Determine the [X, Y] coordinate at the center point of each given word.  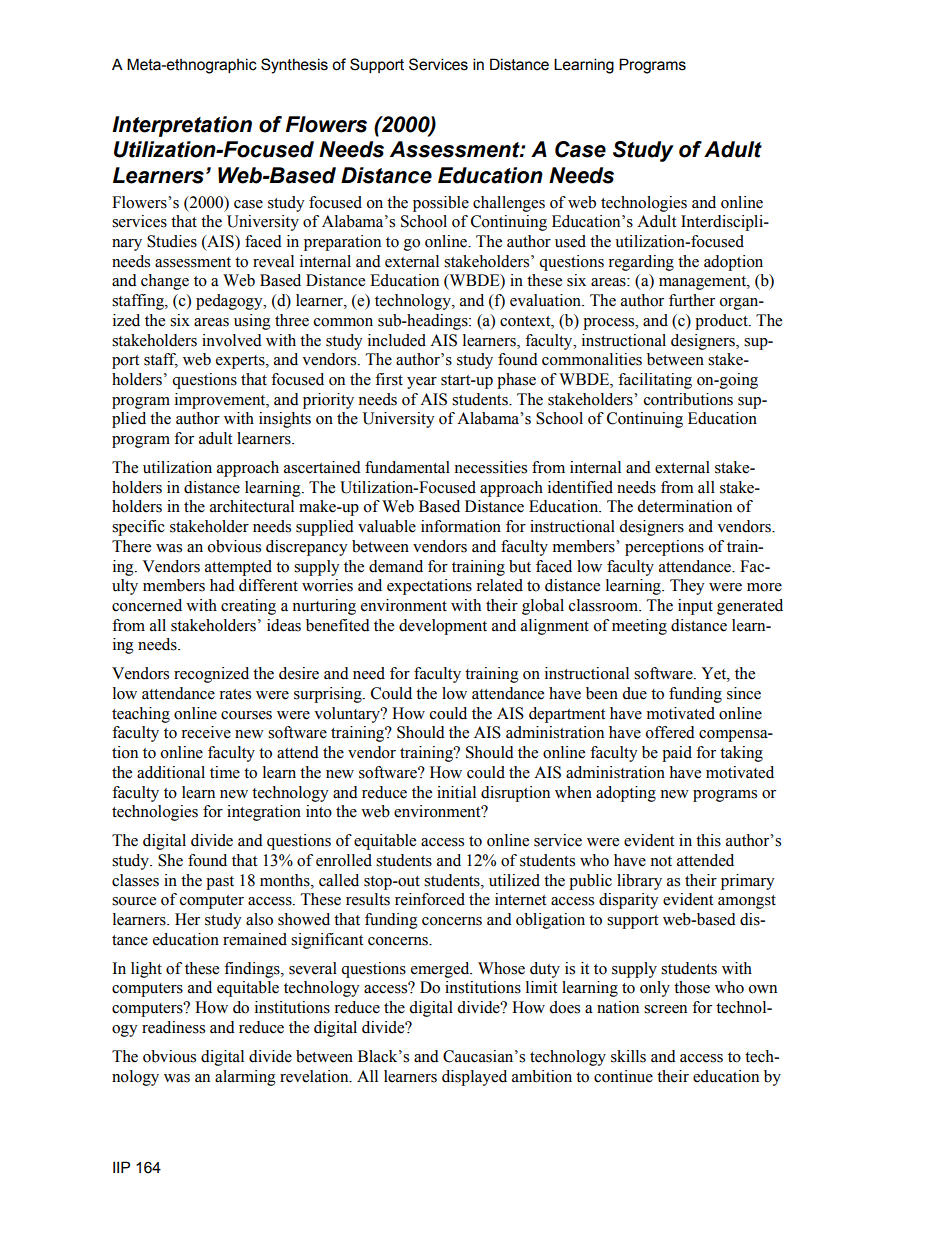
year [422, 383]
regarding [641, 263]
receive [206, 732]
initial [456, 792]
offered [670, 732]
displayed [474, 1078]
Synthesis [294, 66]
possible [441, 204]
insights [285, 420]
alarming [245, 1078]
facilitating [655, 381]
